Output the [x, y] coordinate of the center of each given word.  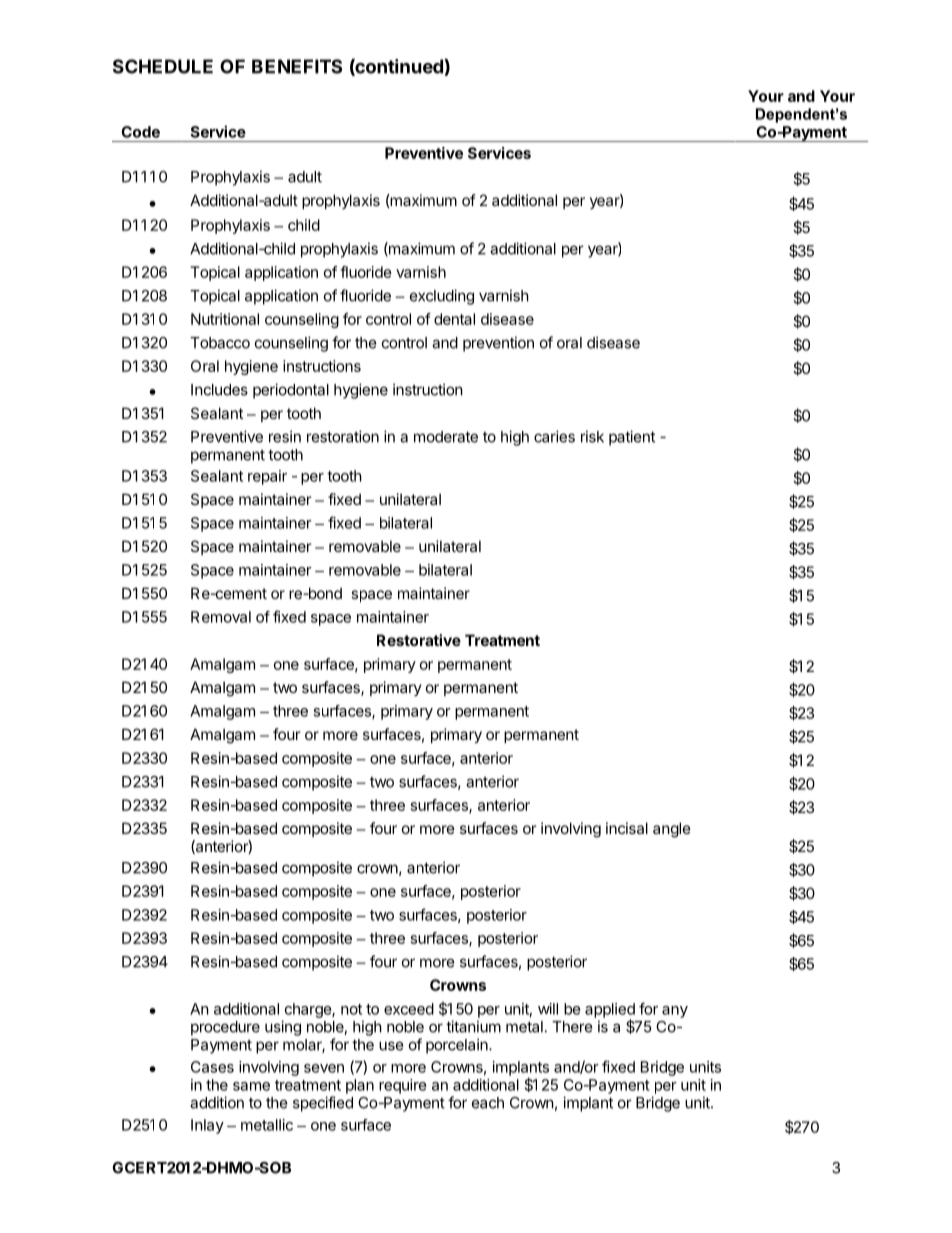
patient [632, 438]
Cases [212, 1067]
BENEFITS [297, 66]
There [572, 1027]
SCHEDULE [163, 66]
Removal [221, 617]
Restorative [419, 640]
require [403, 1086]
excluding [442, 297]
